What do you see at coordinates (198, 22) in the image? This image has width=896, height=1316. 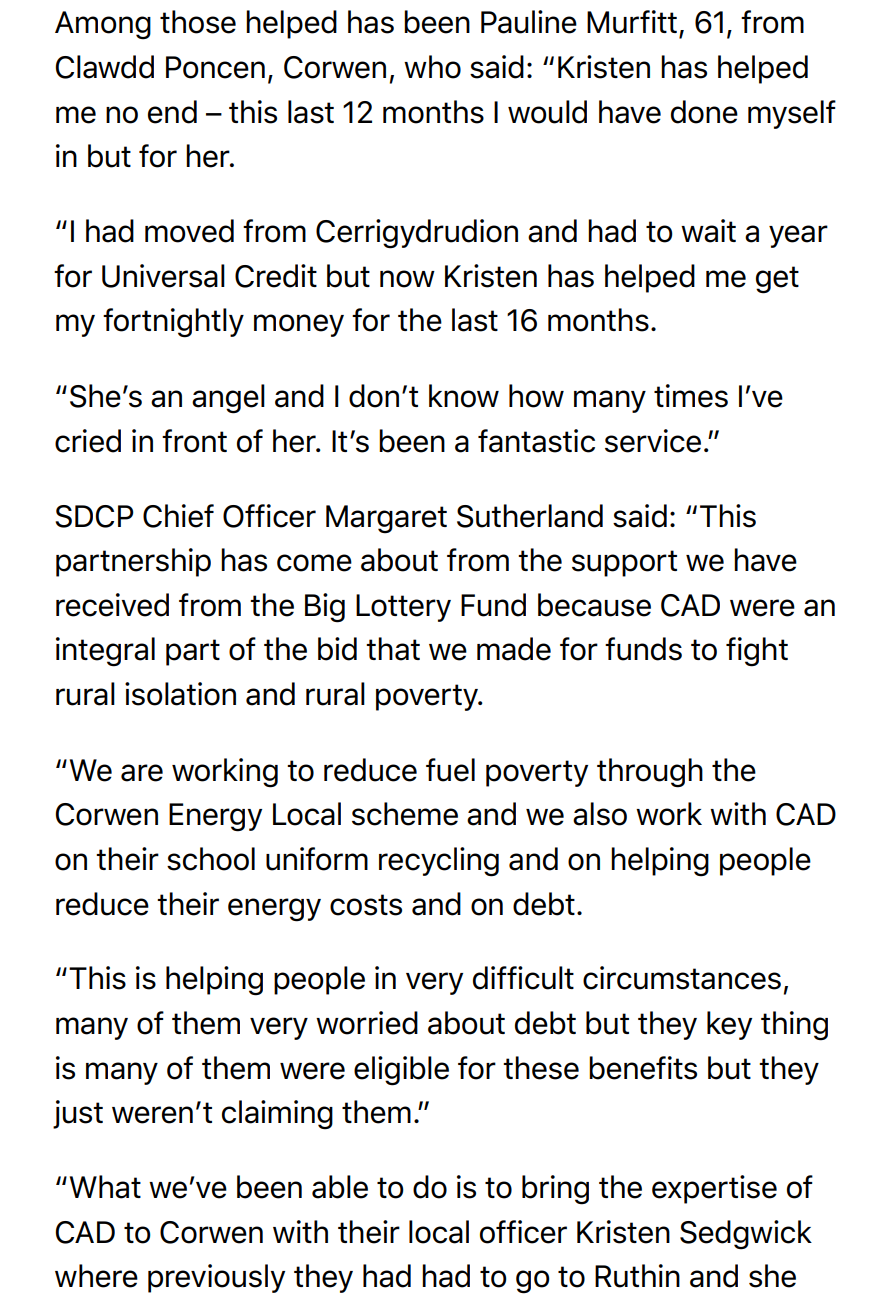 I see `those` at bounding box center [198, 22].
